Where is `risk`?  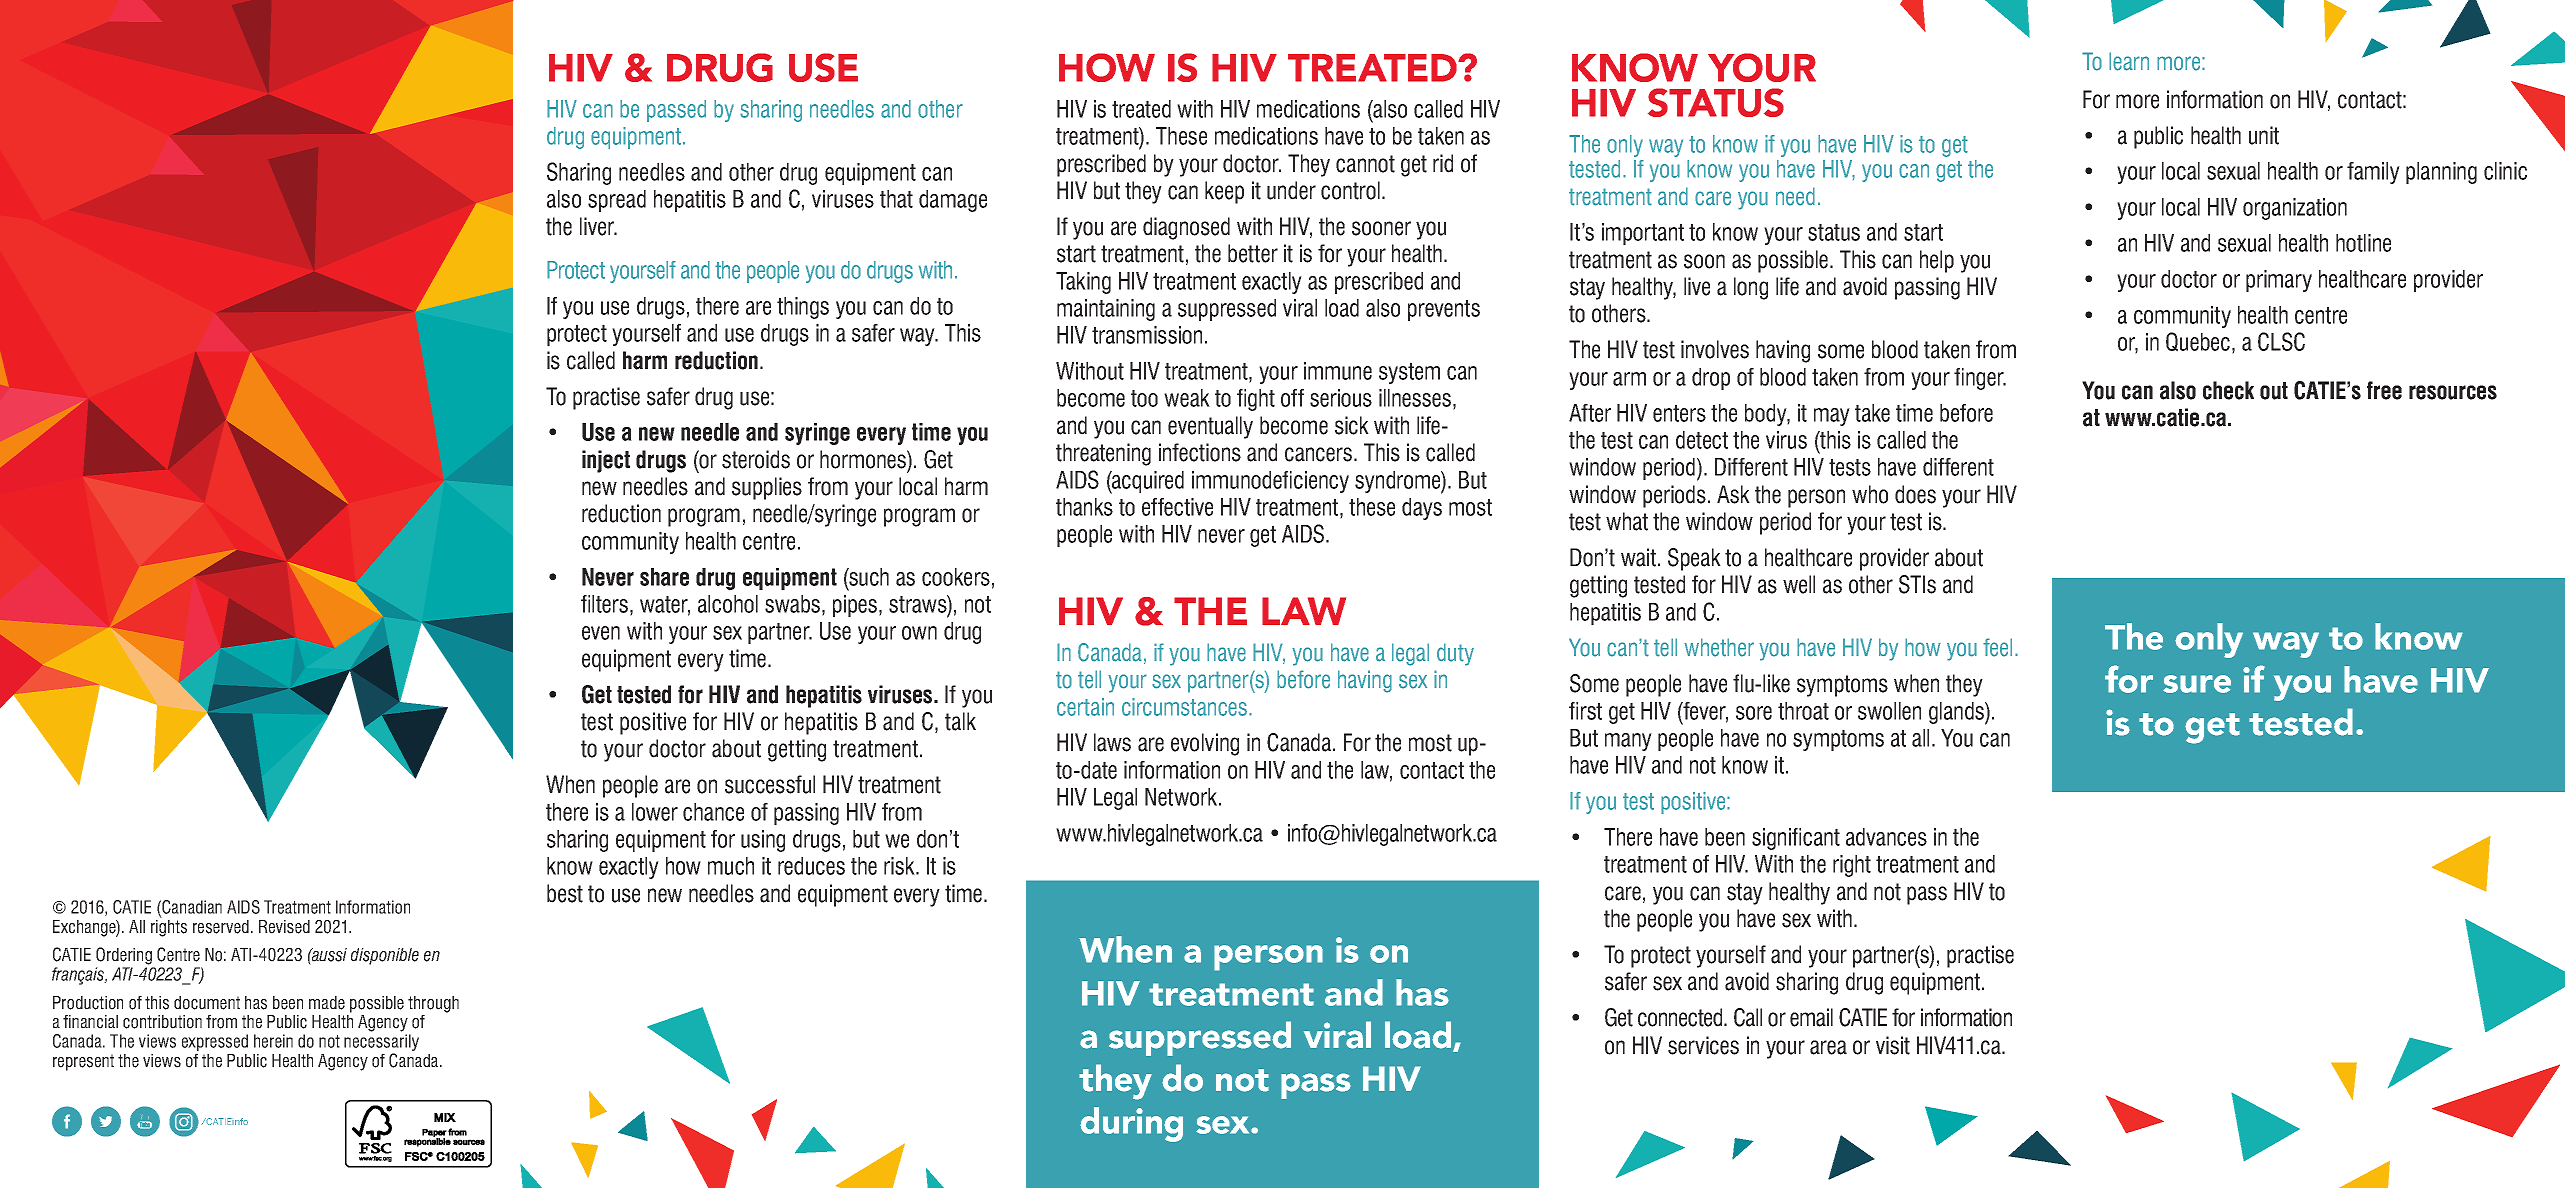 risk is located at coordinates (900, 866).
